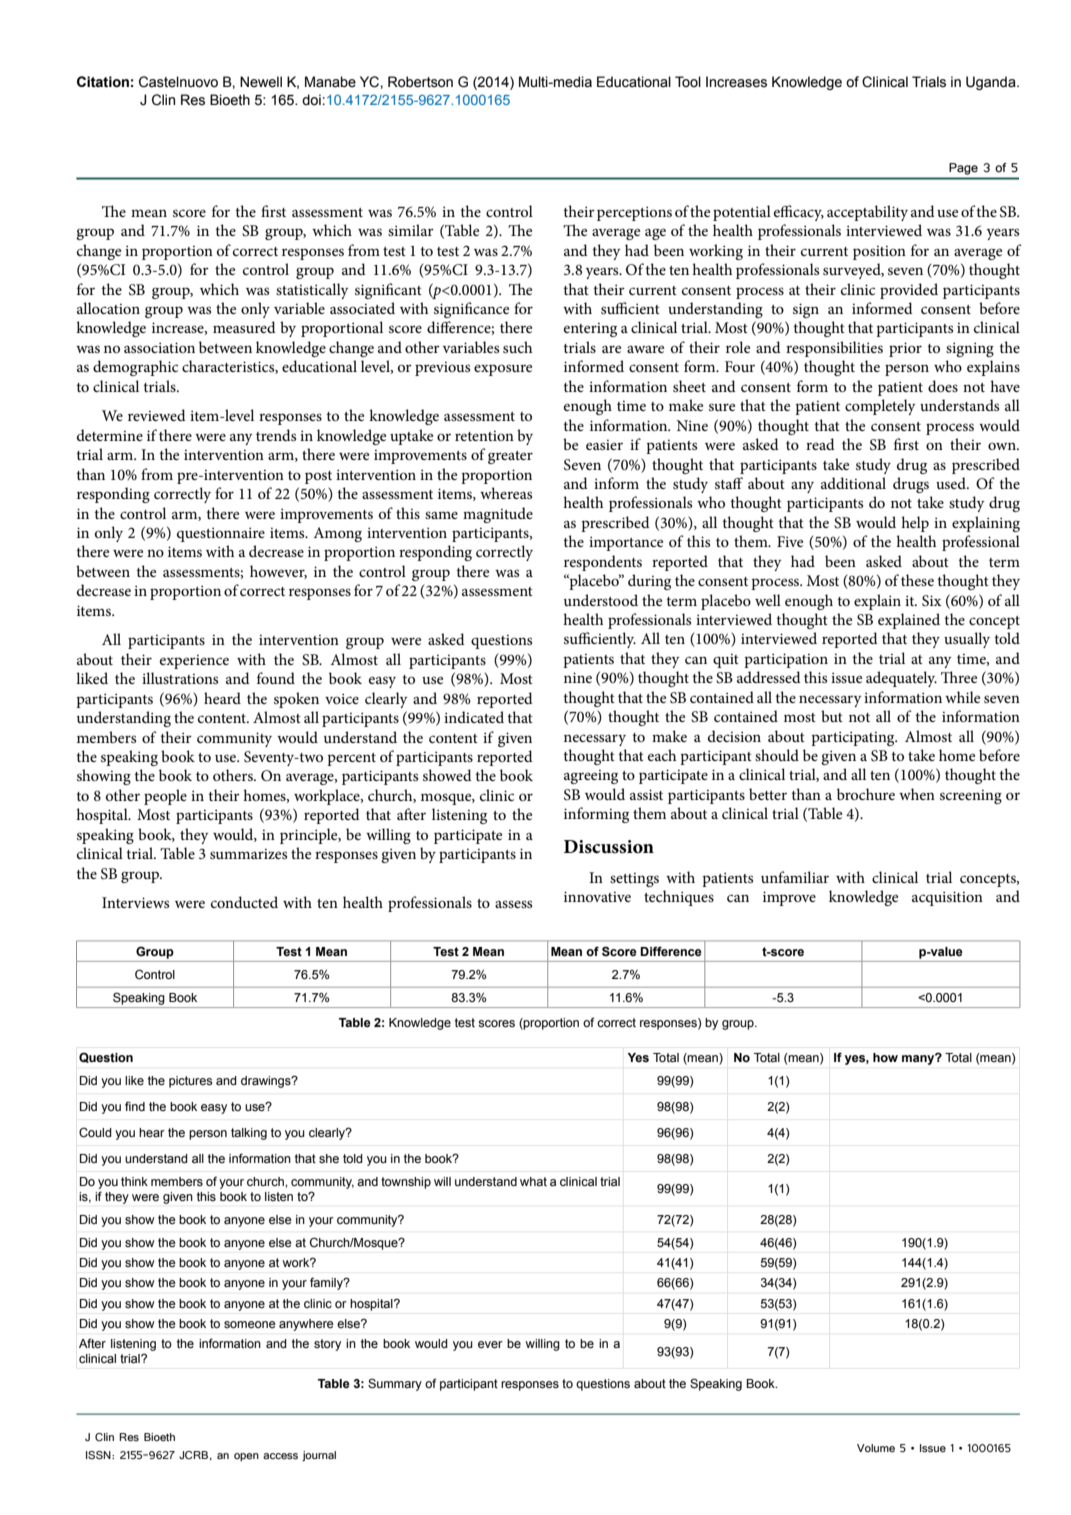  Describe the element at coordinates (876, 1448) in the screenshot. I see `Volume` at that location.
